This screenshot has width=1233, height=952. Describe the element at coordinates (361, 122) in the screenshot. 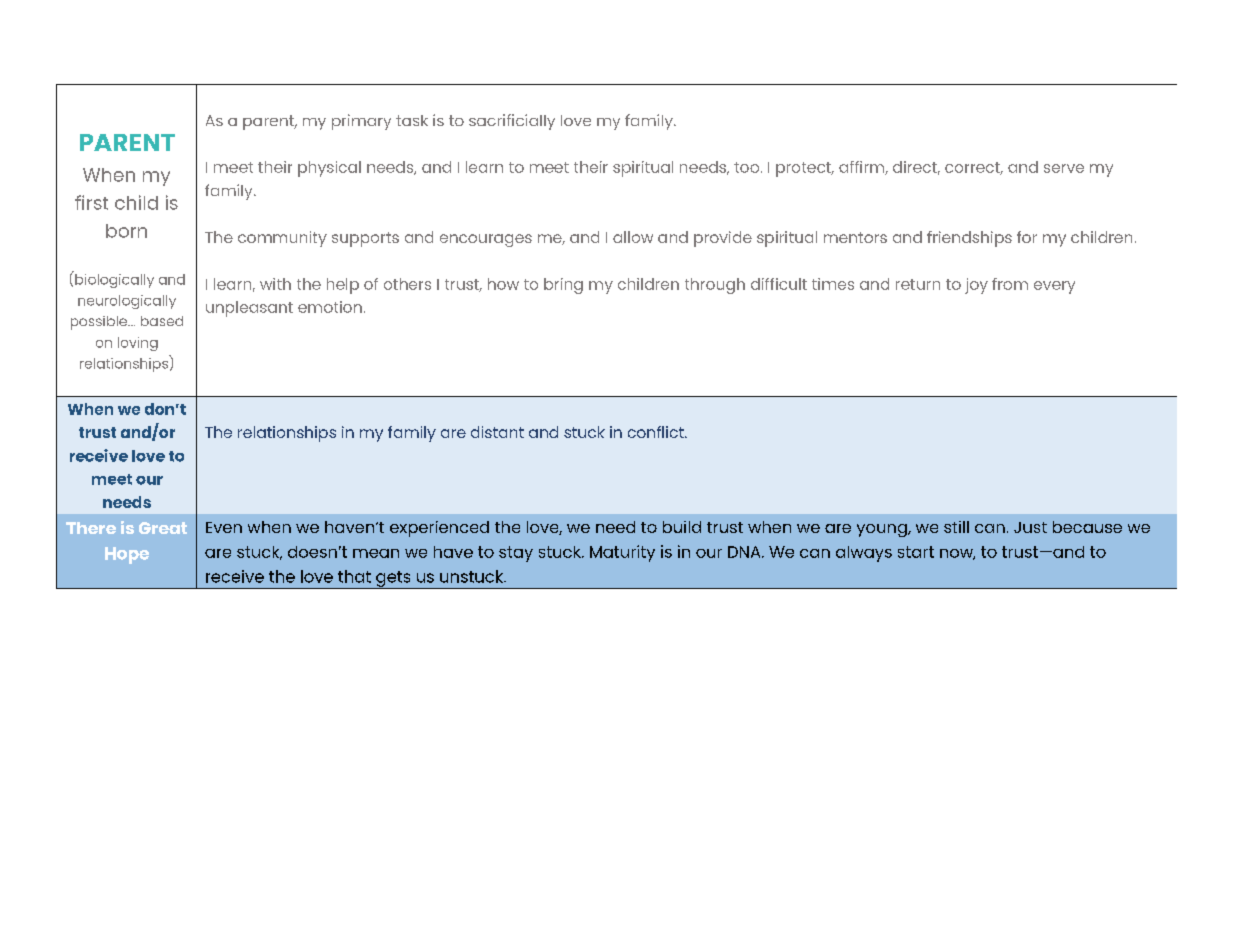

I see `primary` at that location.
